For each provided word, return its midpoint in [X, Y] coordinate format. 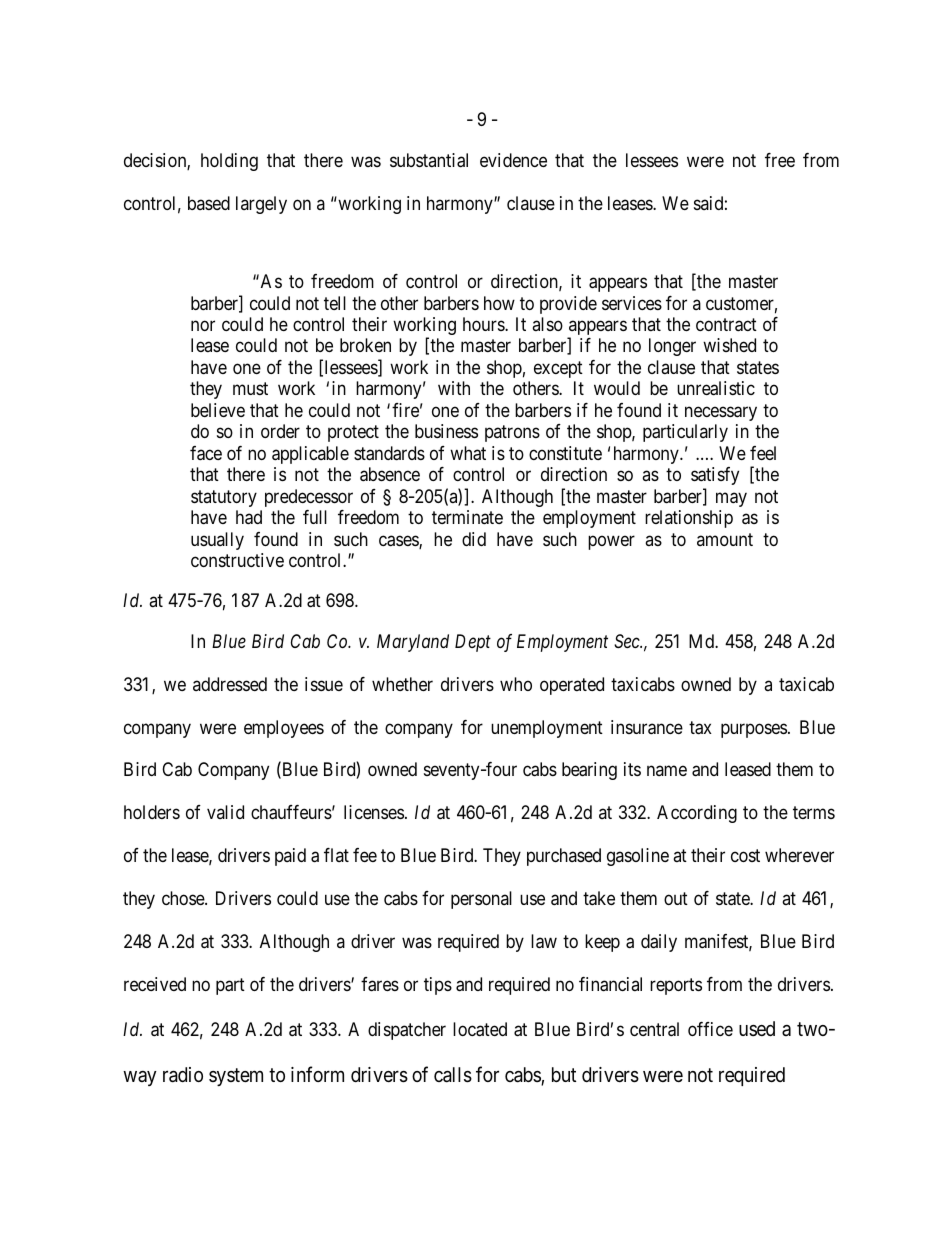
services [632, 303]
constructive [237, 560]
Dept [473, 643]
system [236, 1077]
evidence [513, 160]
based [209, 203]
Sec [628, 641]
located [480, 1029]
